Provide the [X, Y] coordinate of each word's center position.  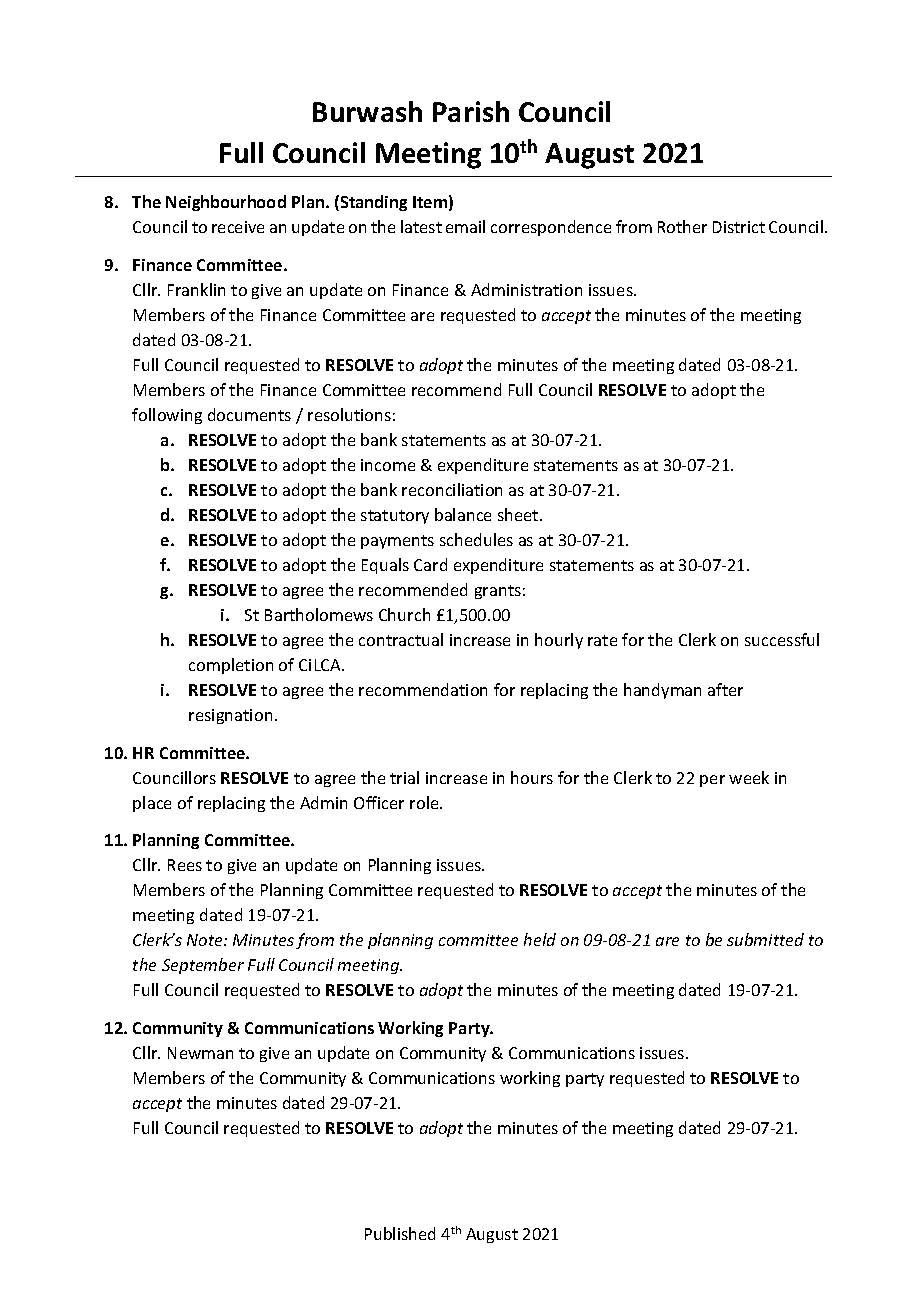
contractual [401, 639]
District [739, 227]
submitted [765, 939]
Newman [200, 1053]
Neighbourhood [226, 203]
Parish [471, 111]
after [725, 689]
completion [231, 666]
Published [400, 1233]
